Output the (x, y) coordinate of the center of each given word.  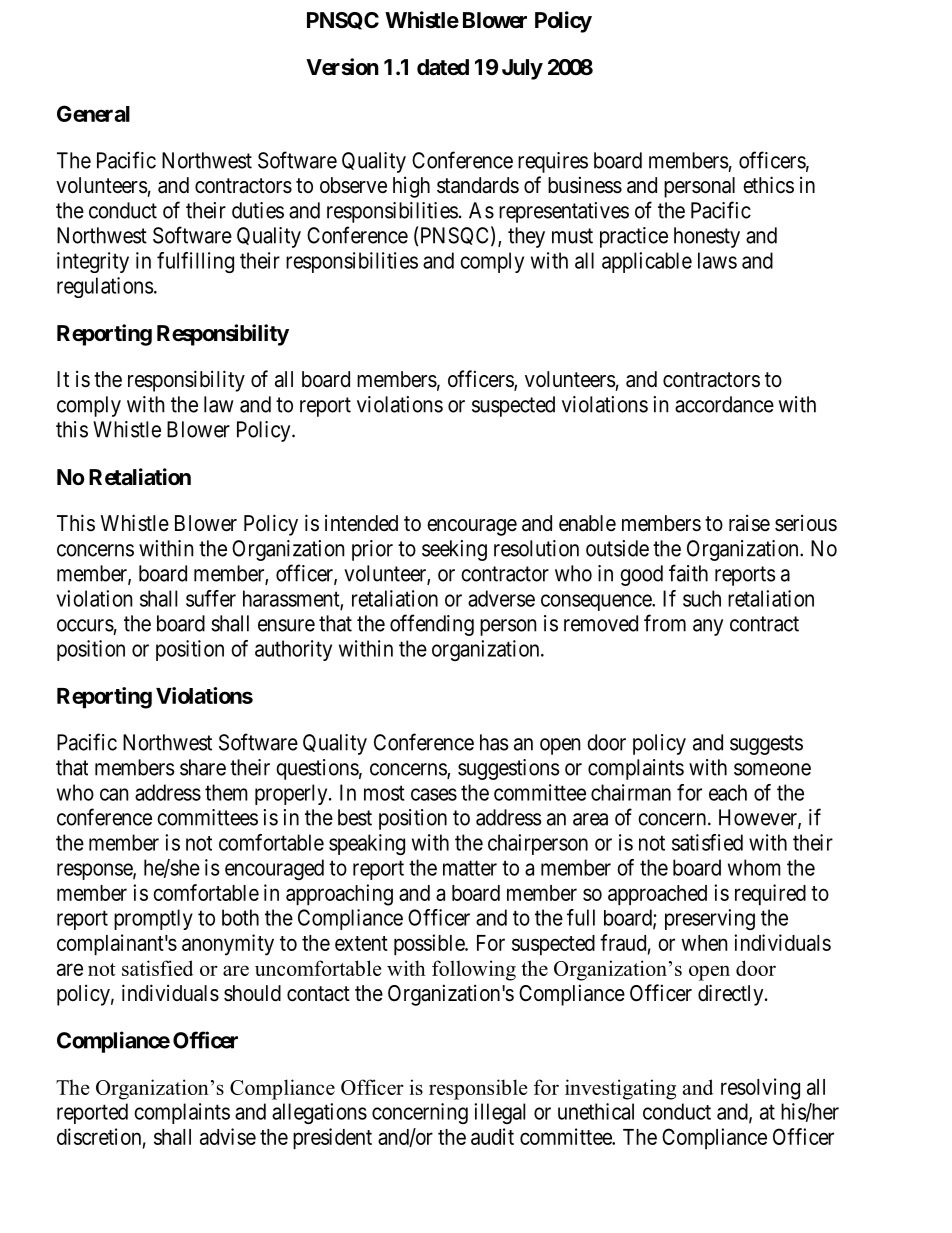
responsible (478, 1089)
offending (432, 625)
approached (657, 895)
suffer (211, 598)
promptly (153, 919)
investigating (620, 1089)
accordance (724, 404)
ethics (768, 185)
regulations (105, 287)
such (702, 598)
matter (470, 868)
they (526, 237)
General (93, 113)
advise (228, 1136)
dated (443, 67)
